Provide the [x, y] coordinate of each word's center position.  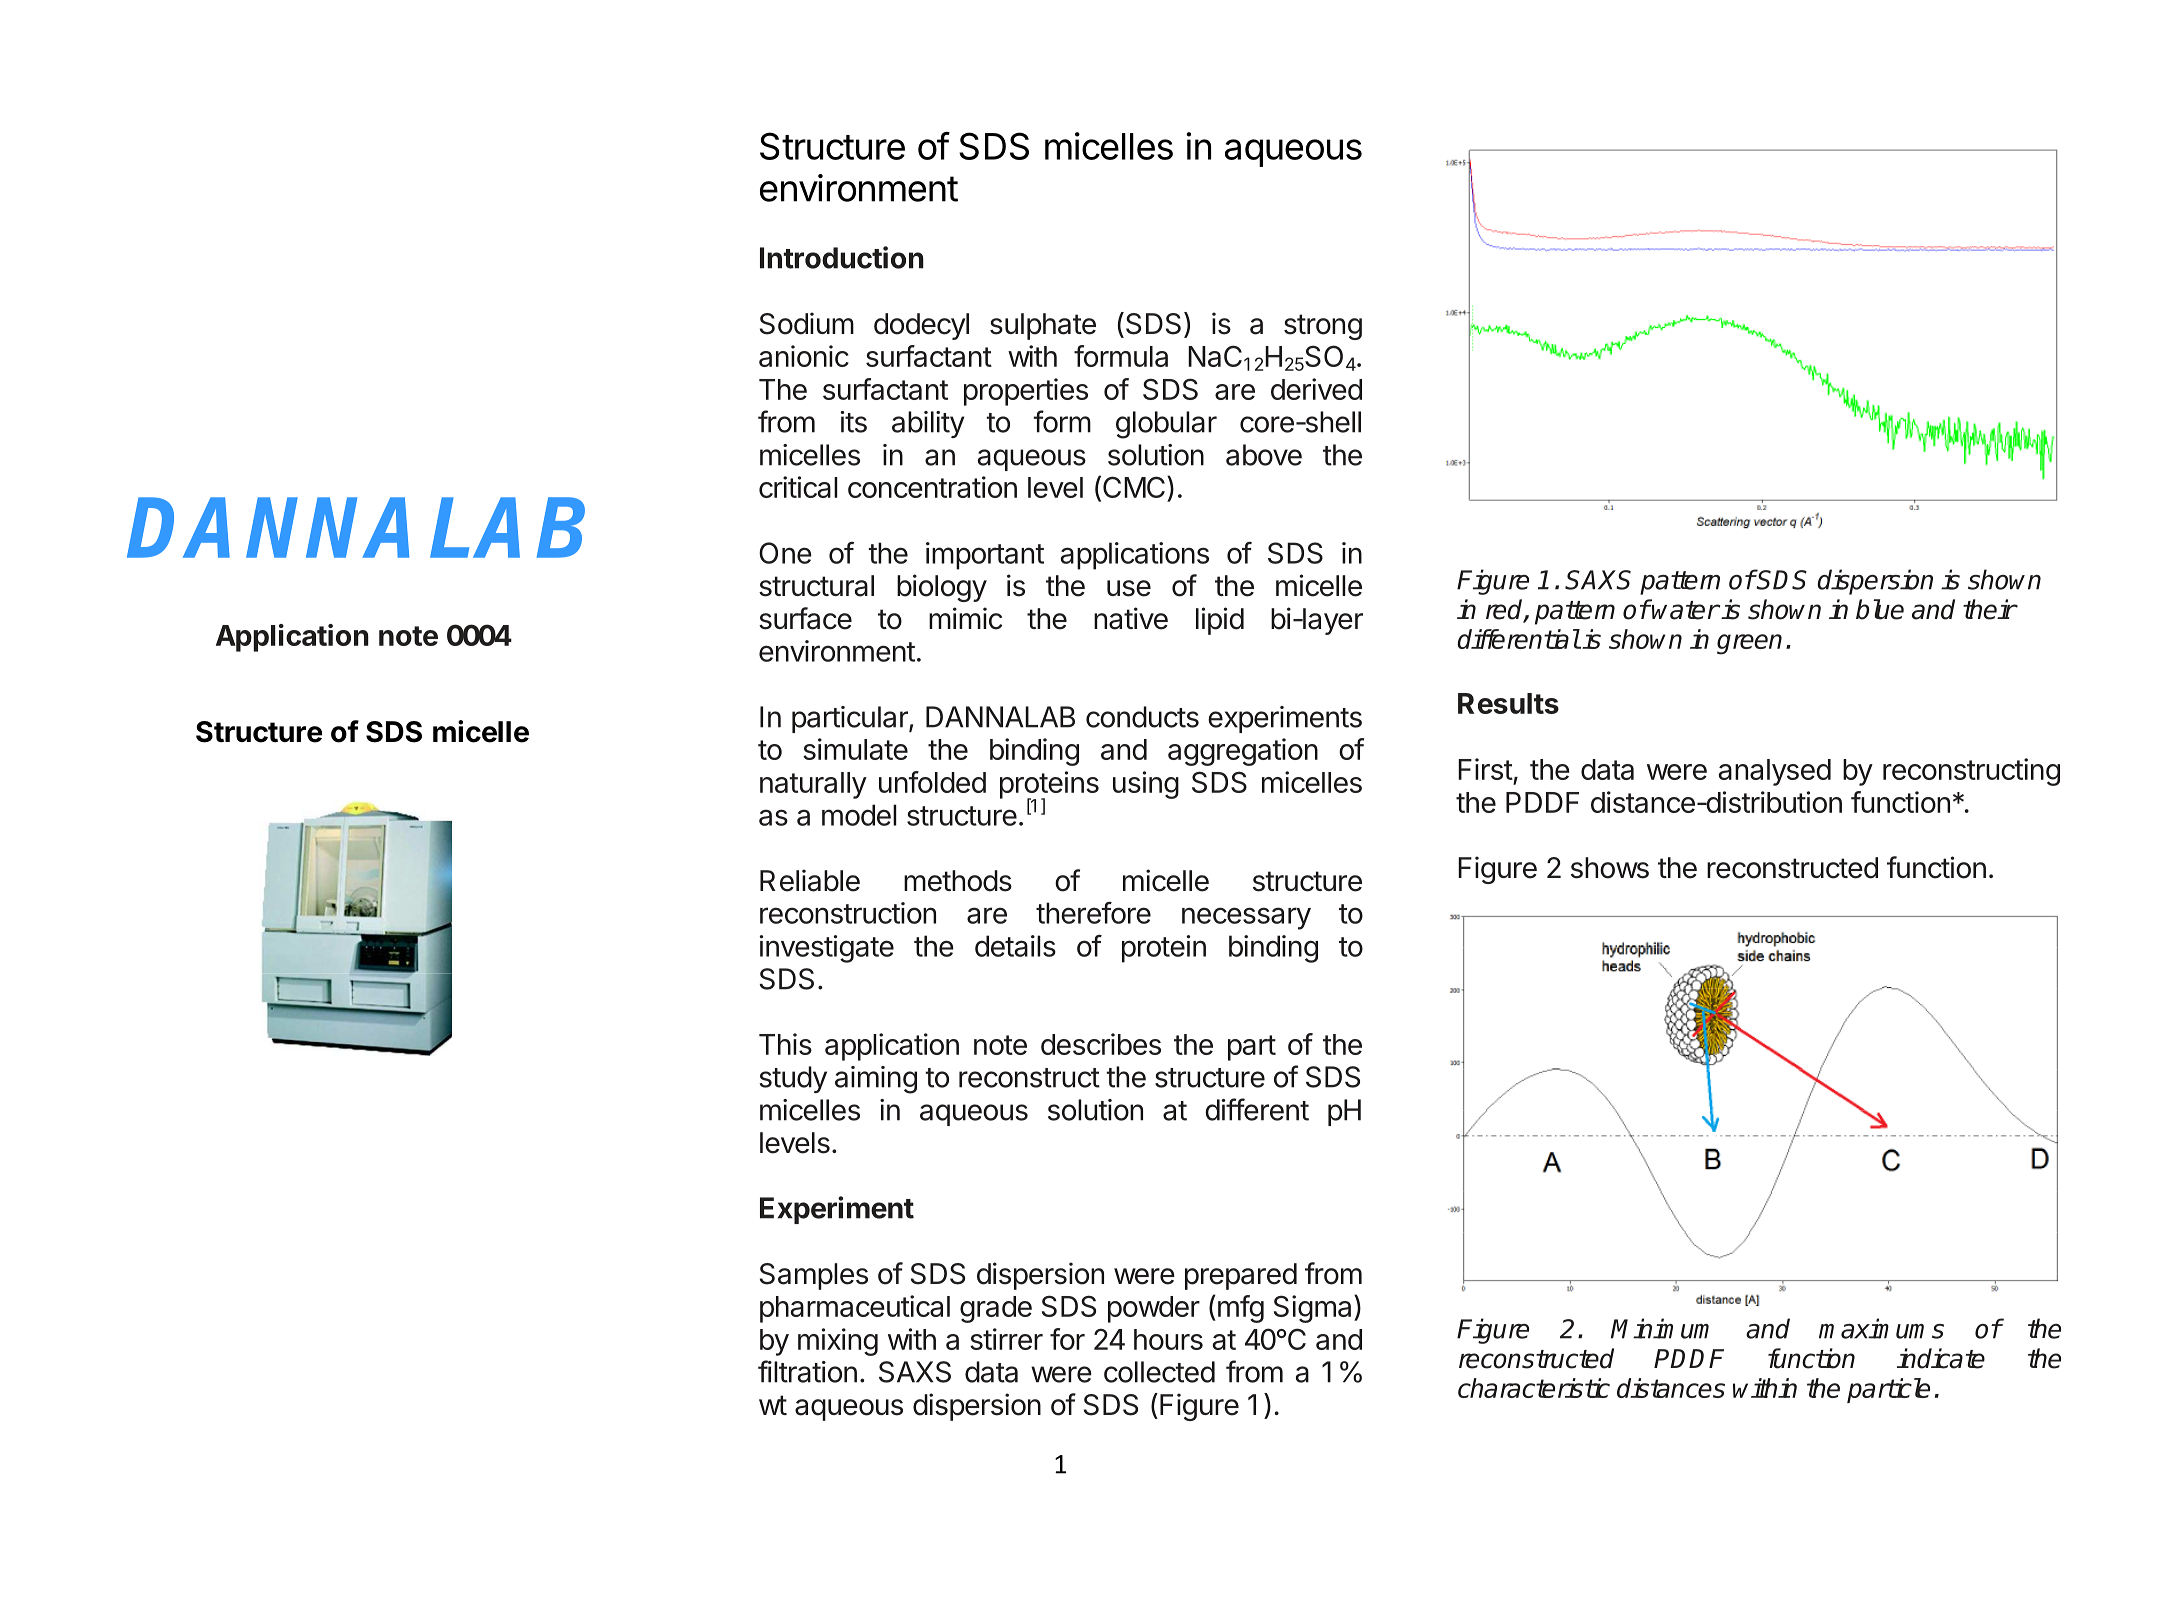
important [985, 556]
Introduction [842, 257]
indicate [1941, 1358]
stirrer [1006, 1339]
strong [1323, 327]
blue [1880, 609]
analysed [1775, 772]
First [1485, 769]
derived [1316, 389]
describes [1101, 1044]
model [859, 815]
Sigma [1314, 1309]
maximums [1881, 1328]
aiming [876, 1080]
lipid [1220, 621]
